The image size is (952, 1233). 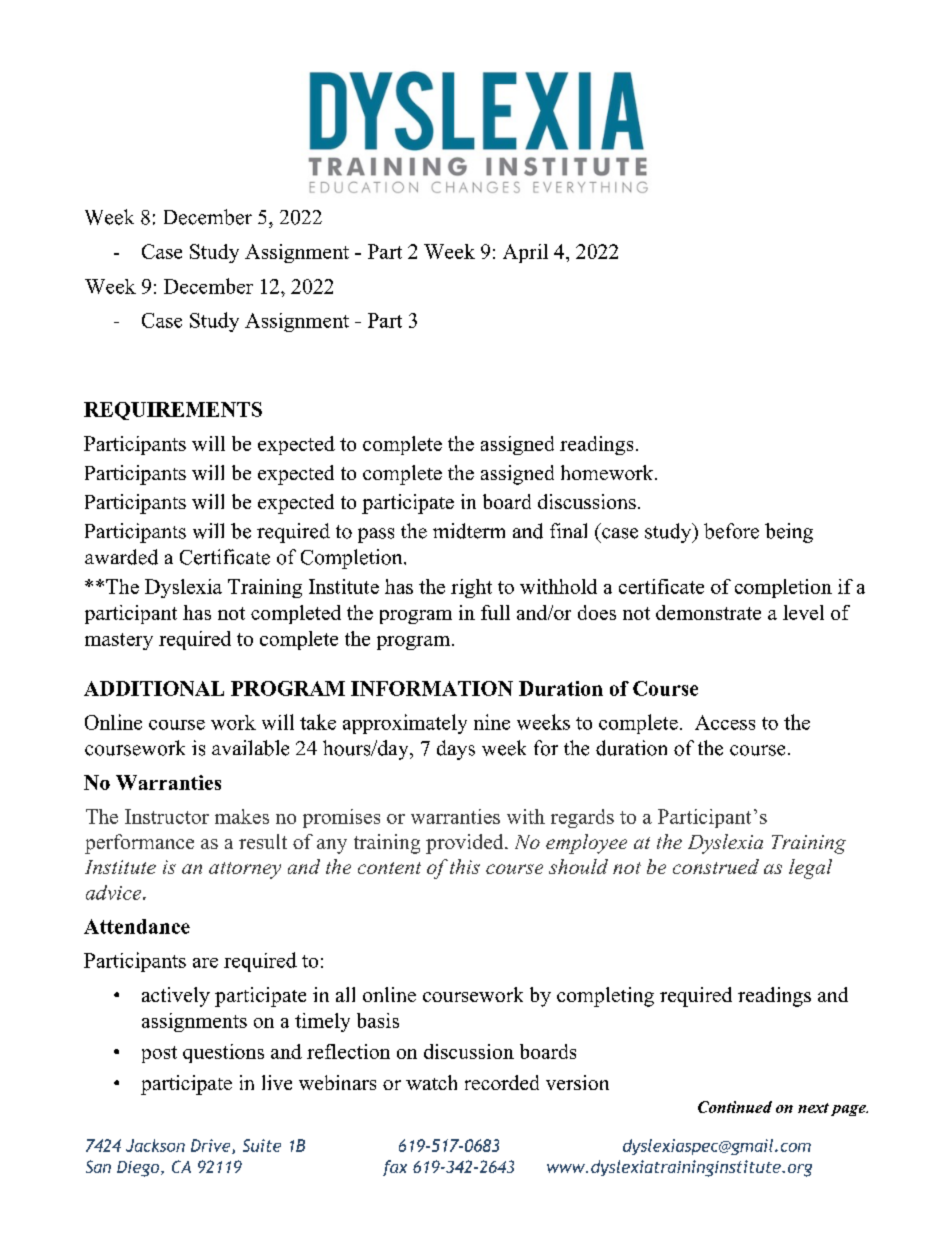 What do you see at coordinates (212, 1146) in the page?
I see `Drive` at bounding box center [212, 1146].
